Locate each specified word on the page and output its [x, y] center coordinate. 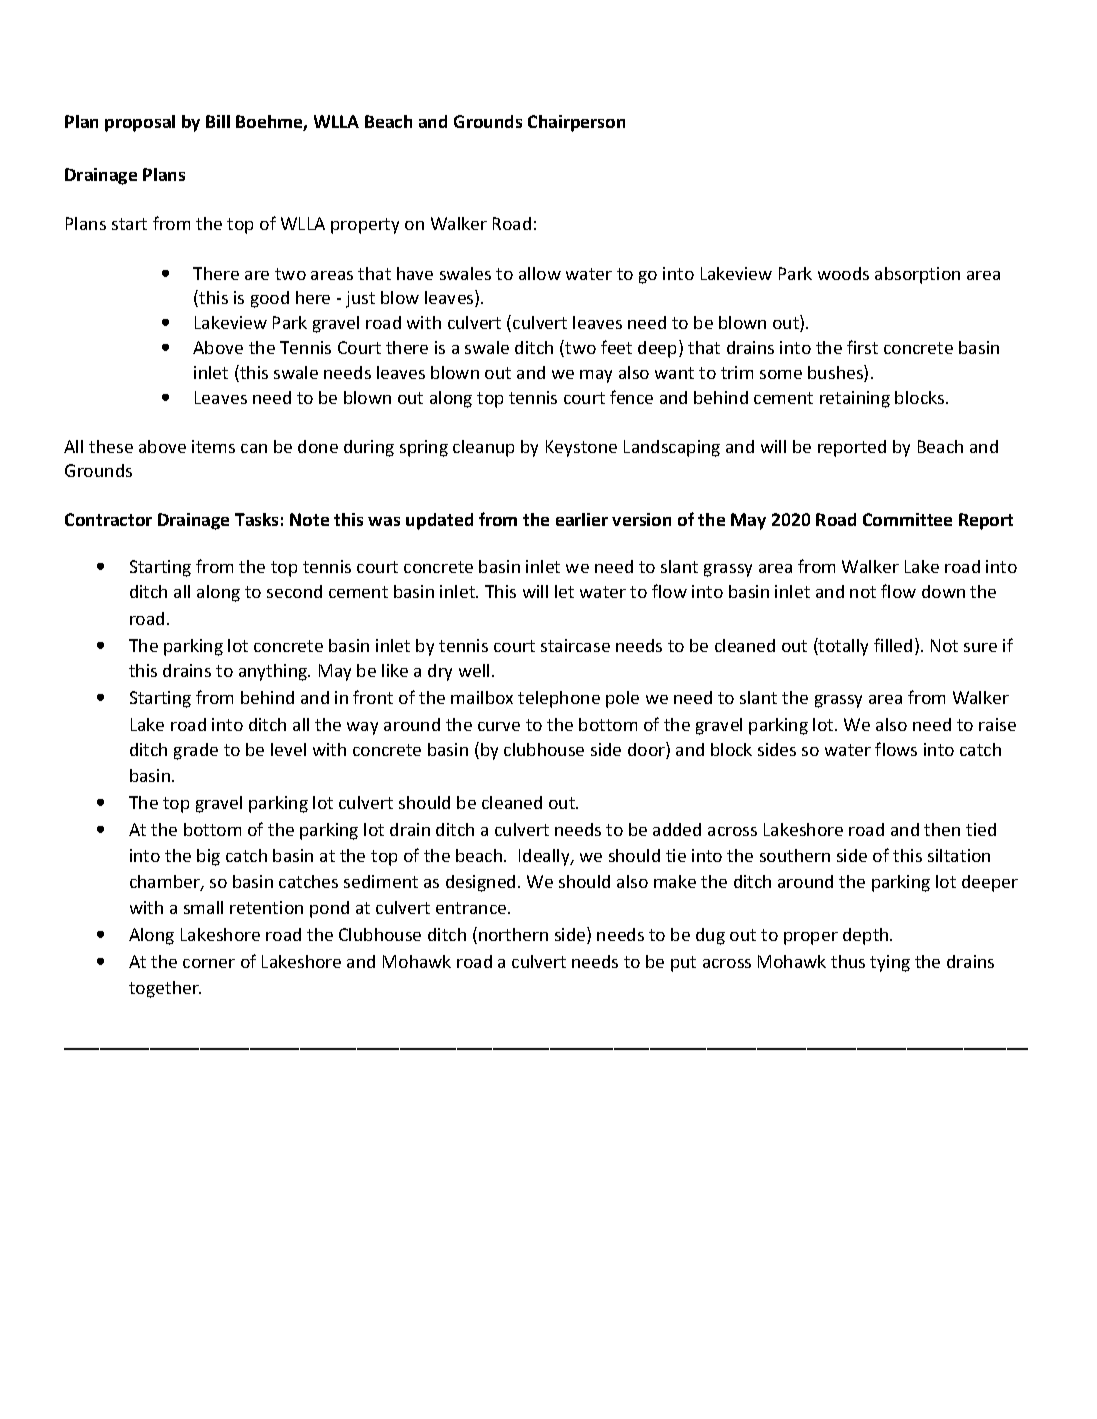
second [294, 591]
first [862, 347]
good [270, 299]
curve [499, 726]
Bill [218, 121]
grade [196, 751]
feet [616, 347]
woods [843, 273]
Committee [907, 519]
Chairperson [576, 123]
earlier [582, 519]
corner [209, 963]
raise [997, 724]
